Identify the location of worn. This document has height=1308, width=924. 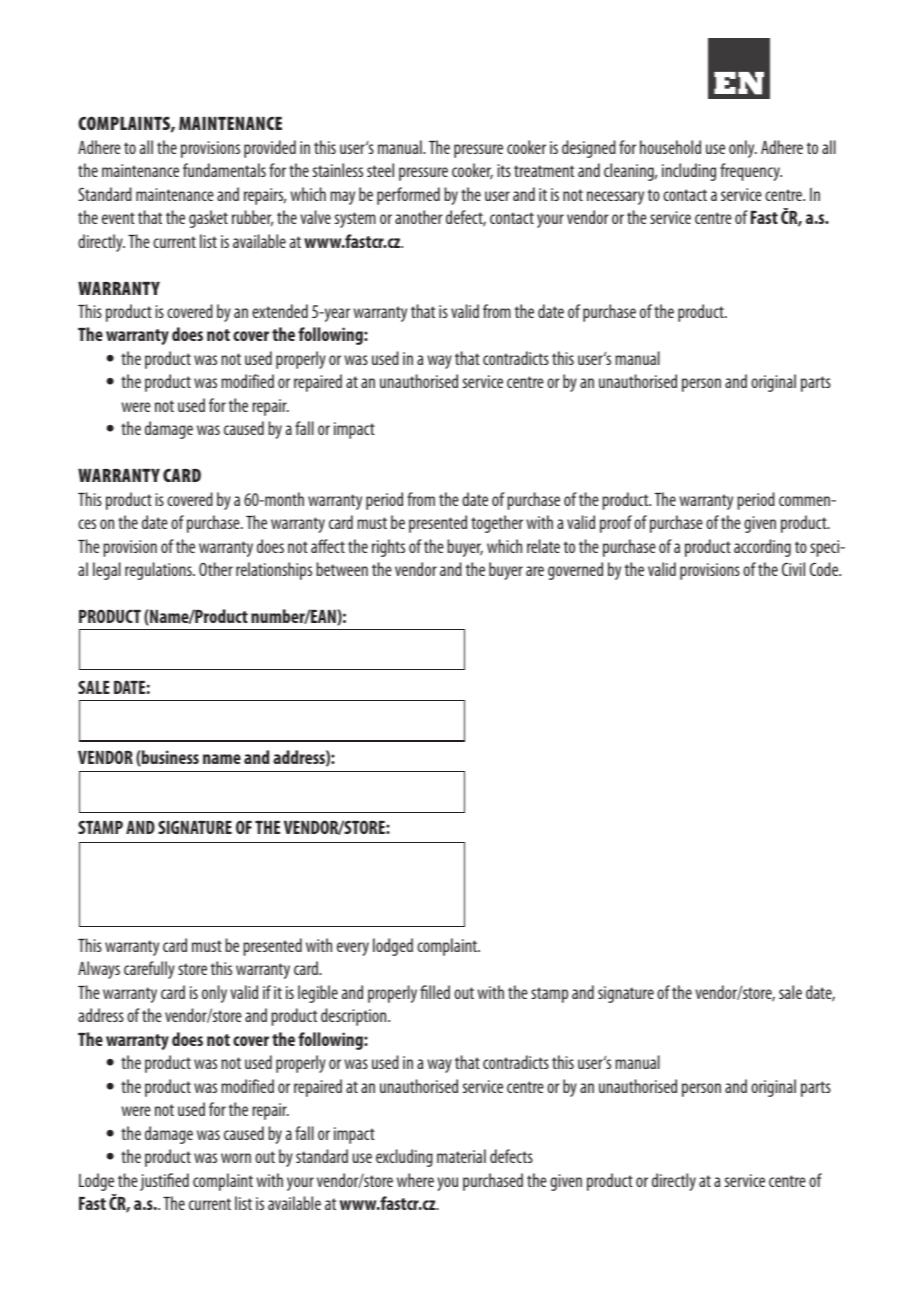
(236, 1158).
